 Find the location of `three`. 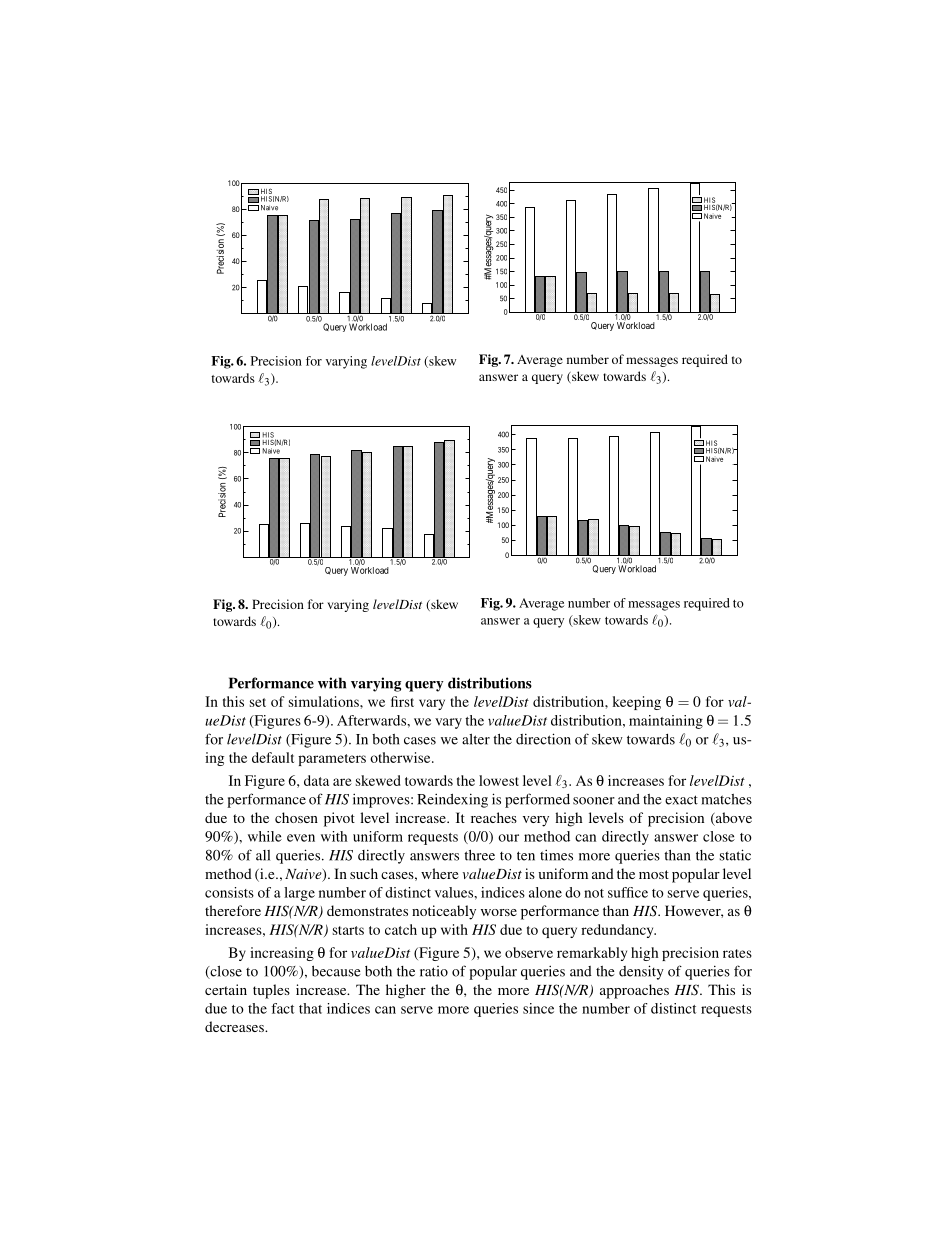

three is located at coordinates (479, 855).
